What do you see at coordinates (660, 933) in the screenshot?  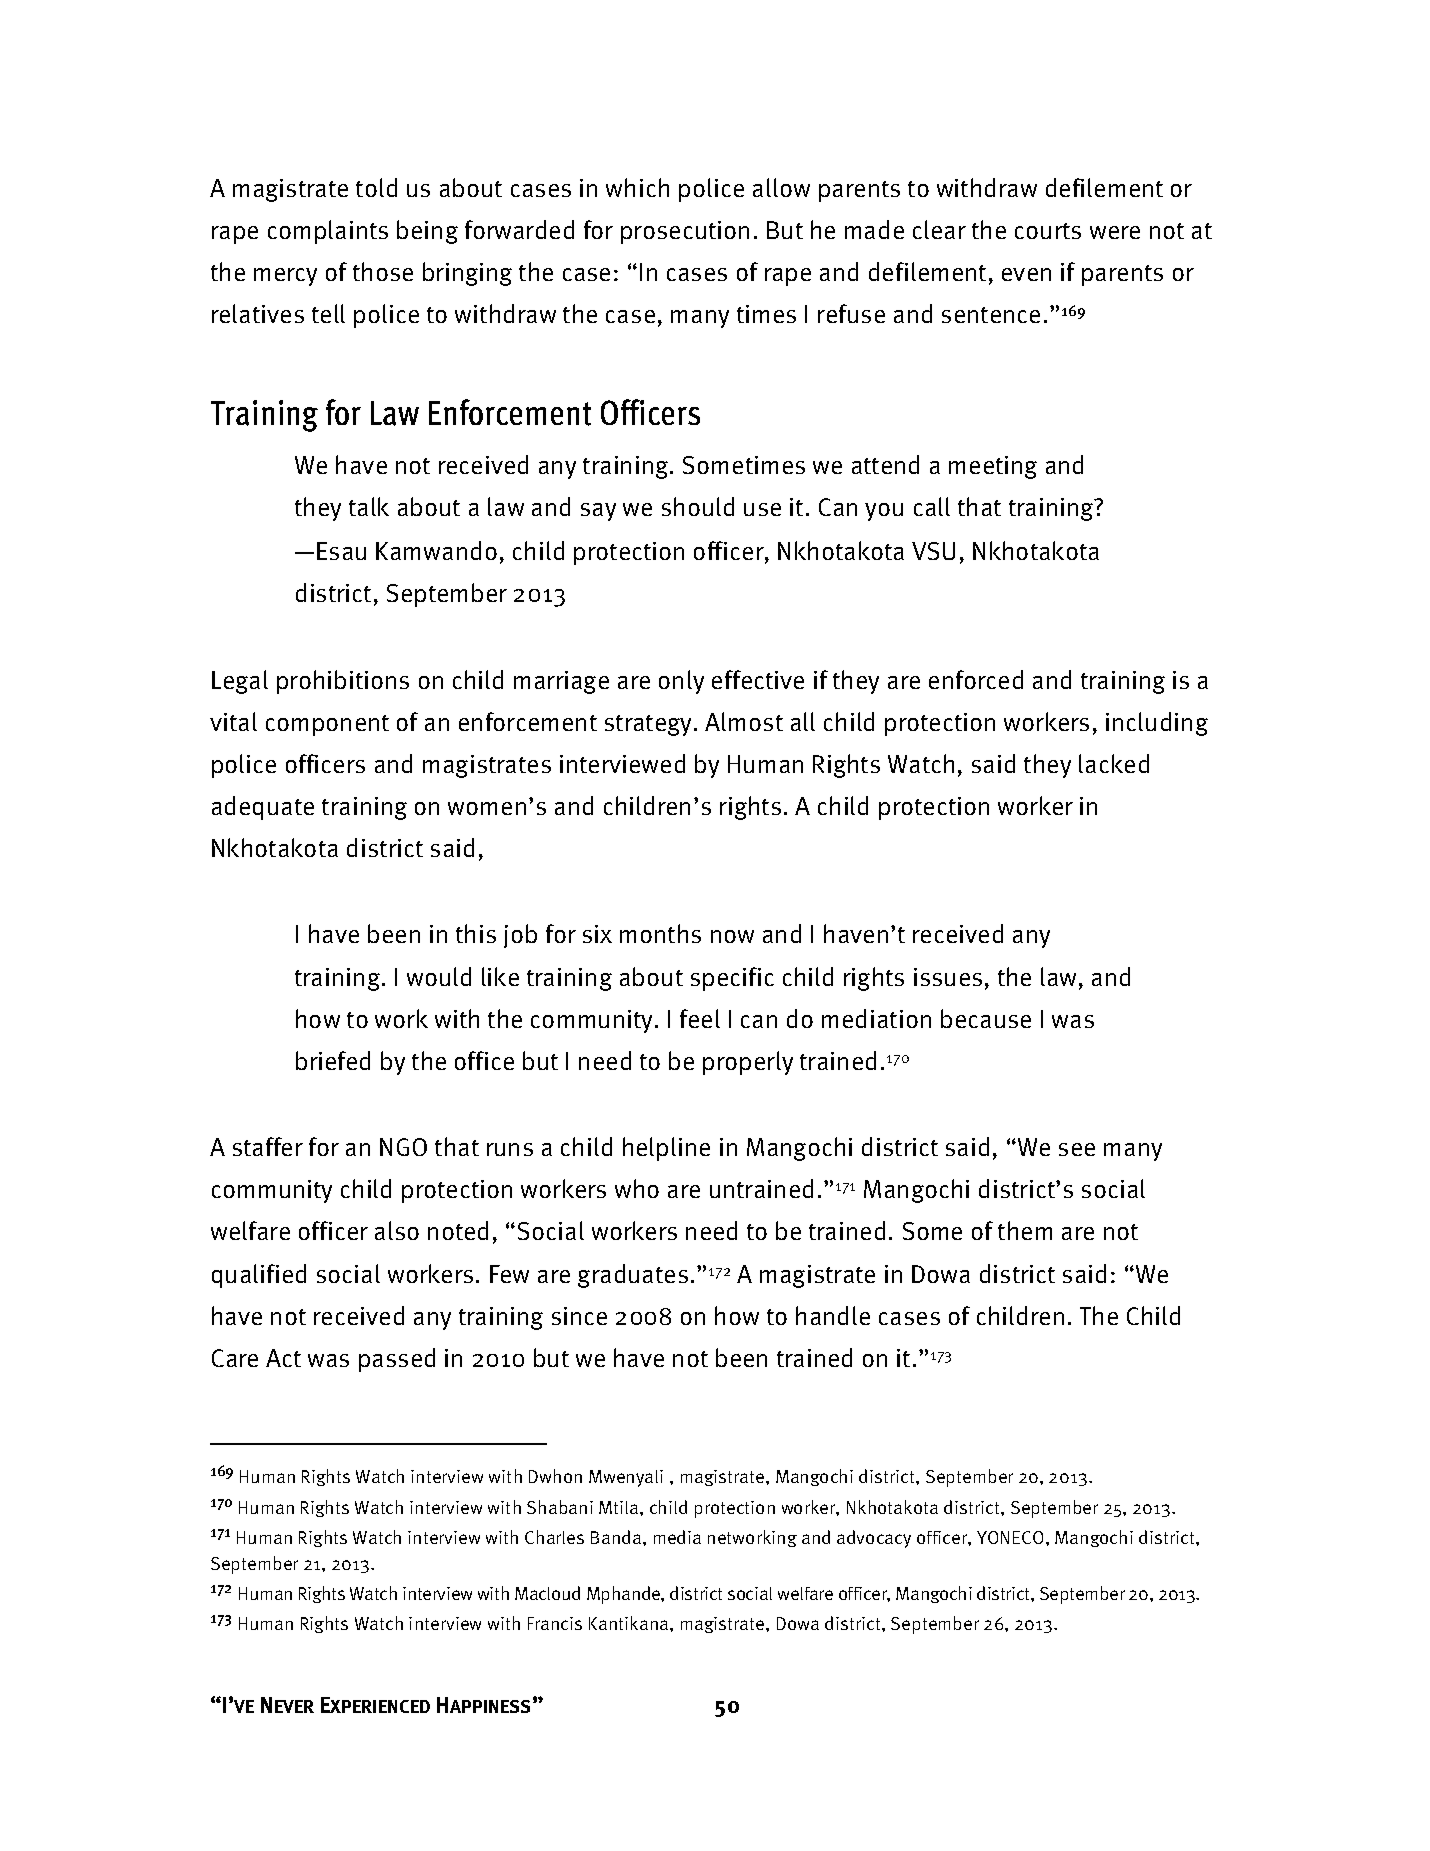 I see `months` at bounding box center [660, 933].
